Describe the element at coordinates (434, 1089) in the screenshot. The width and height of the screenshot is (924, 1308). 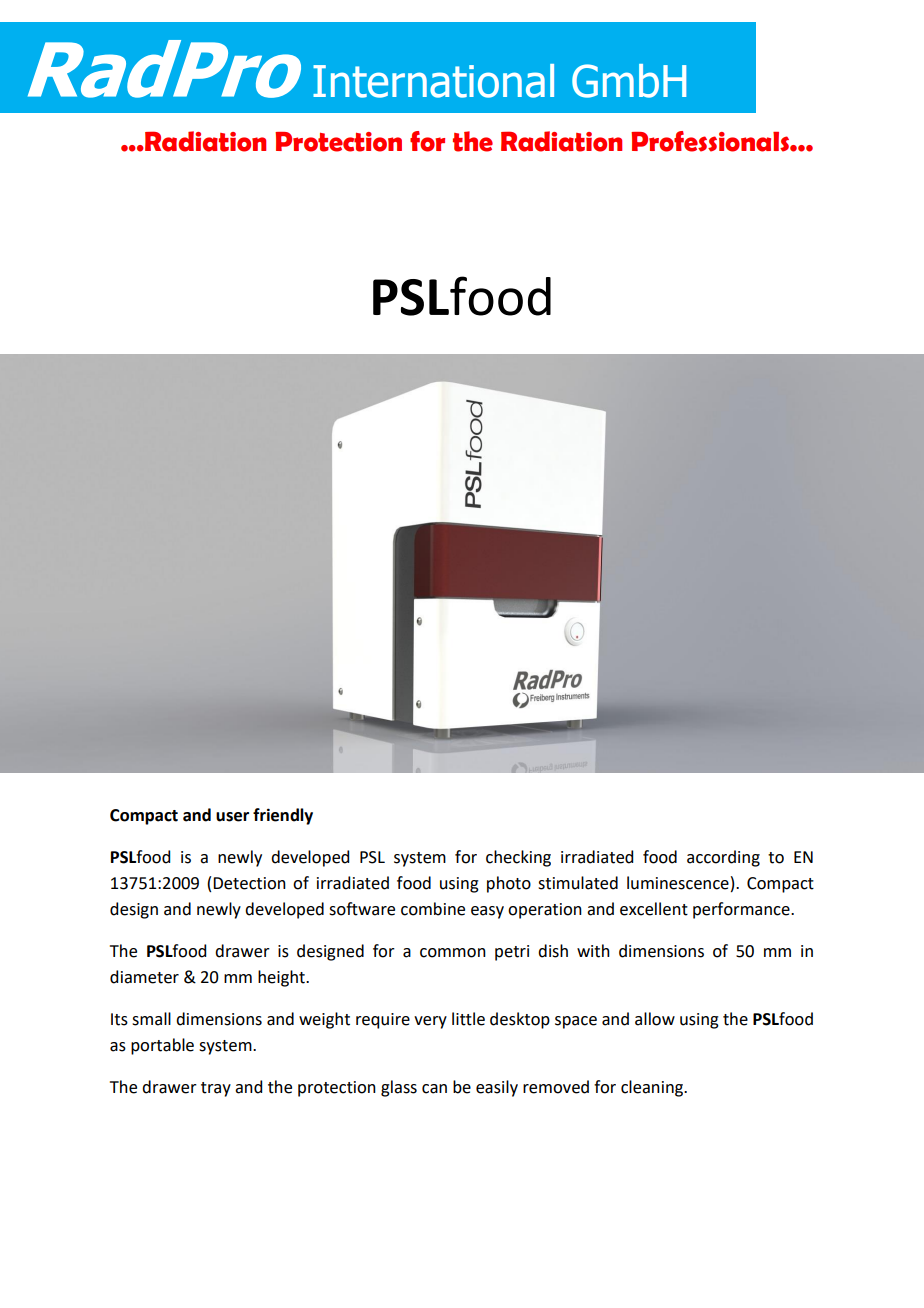
I see `can` at that location.
